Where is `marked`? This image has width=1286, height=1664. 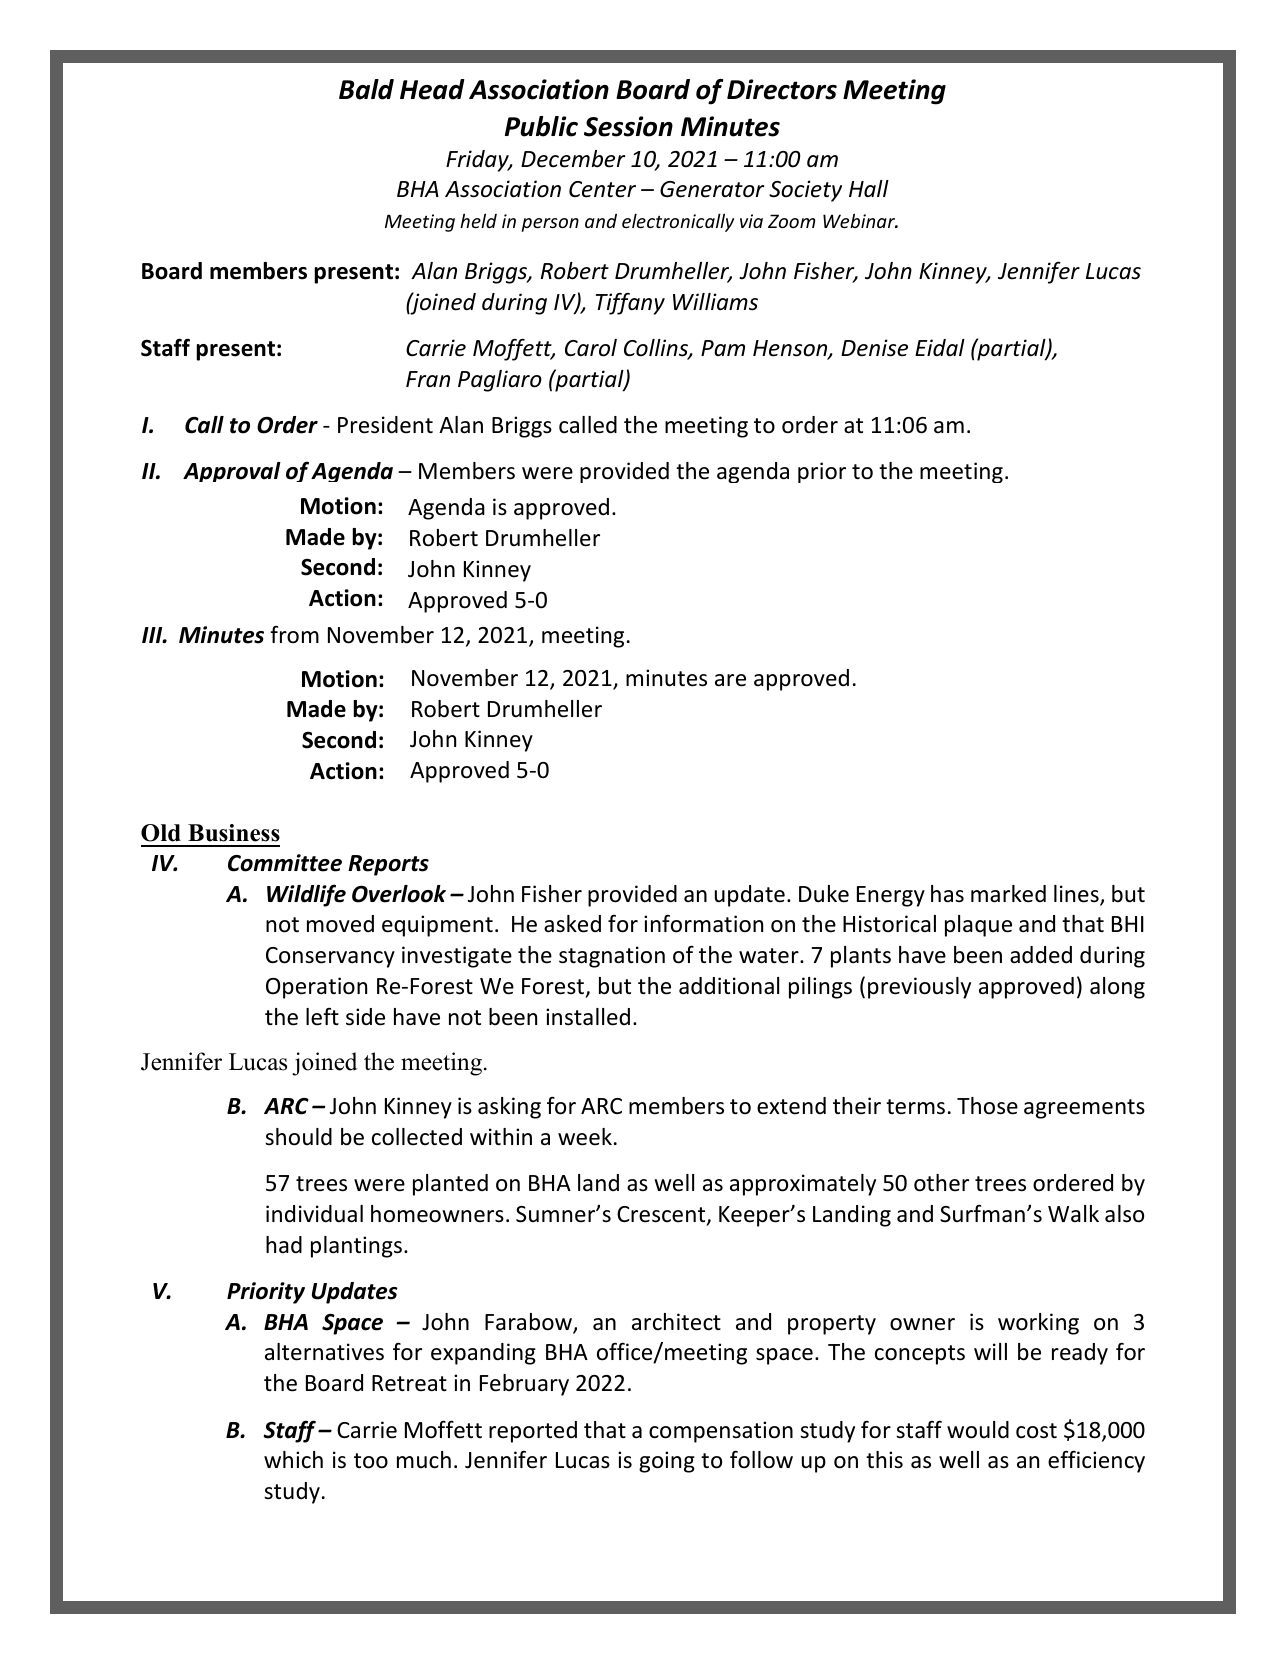
marked is located at coordinates (1008, 894).
